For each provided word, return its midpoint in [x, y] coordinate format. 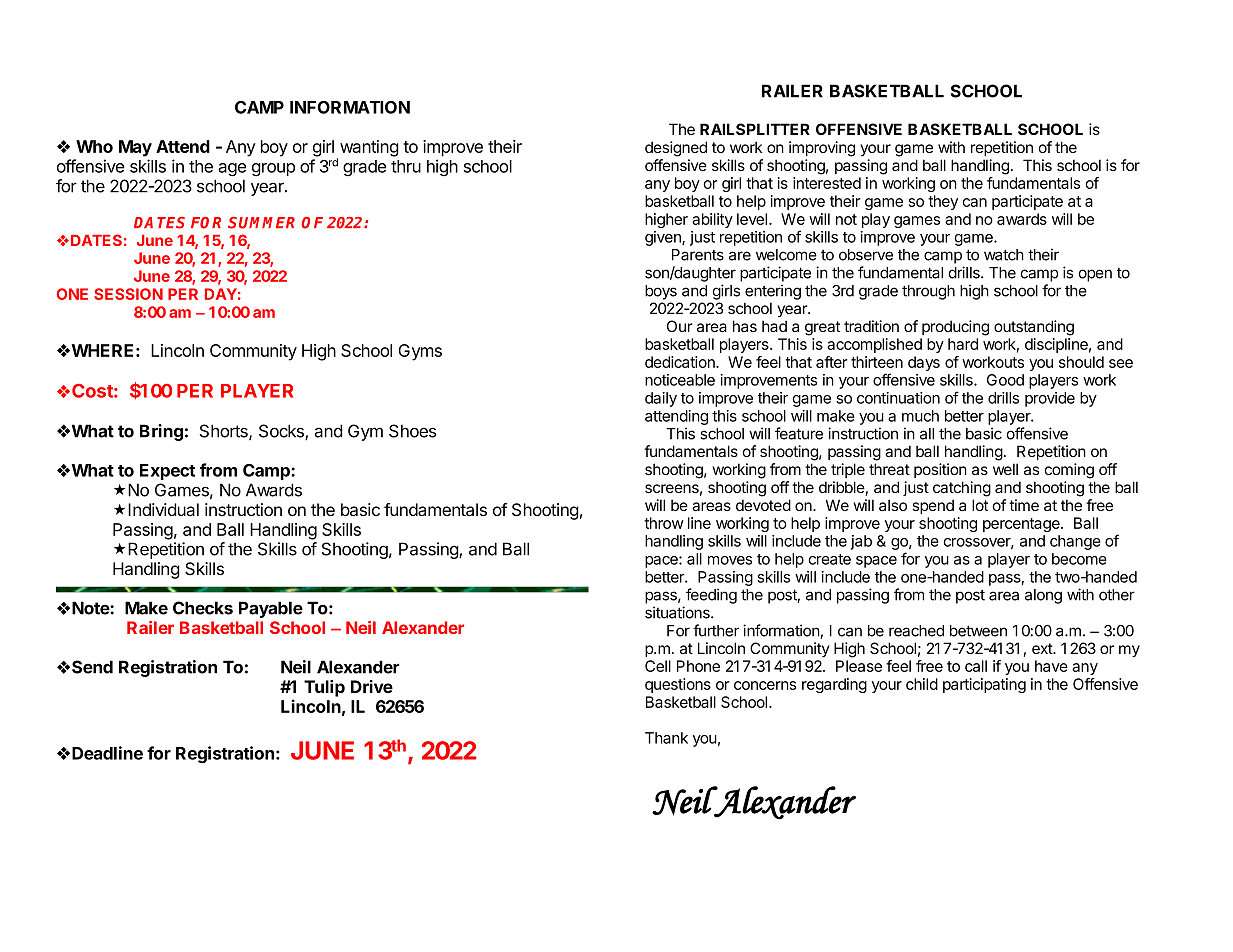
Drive [372, 686]
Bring [161, 432]
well [1005, 469]
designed [676, 149]
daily [661, 399]
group [273, 169]
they [943, 202]
